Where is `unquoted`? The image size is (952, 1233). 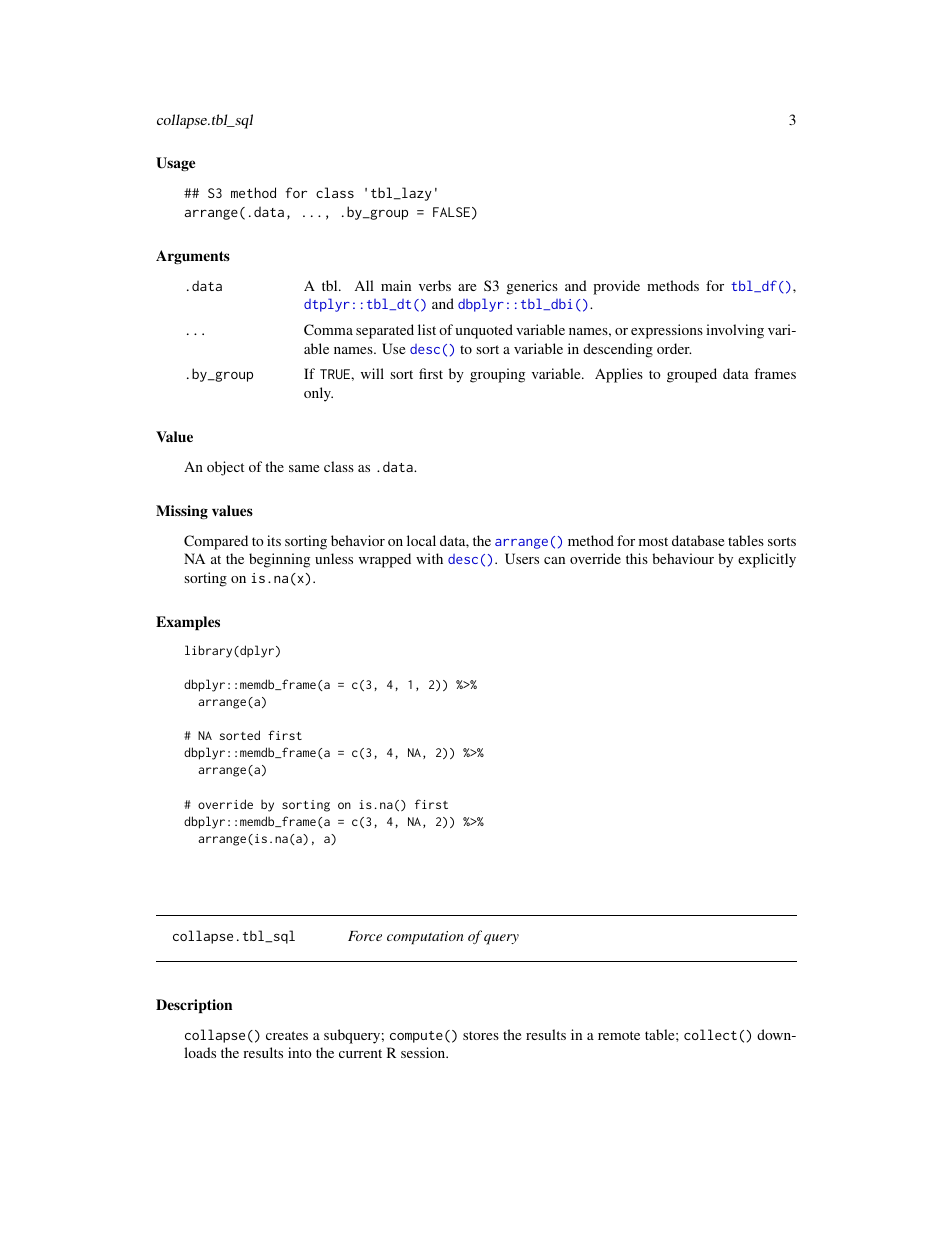 unquoted is located at coordinates (484, 331).
